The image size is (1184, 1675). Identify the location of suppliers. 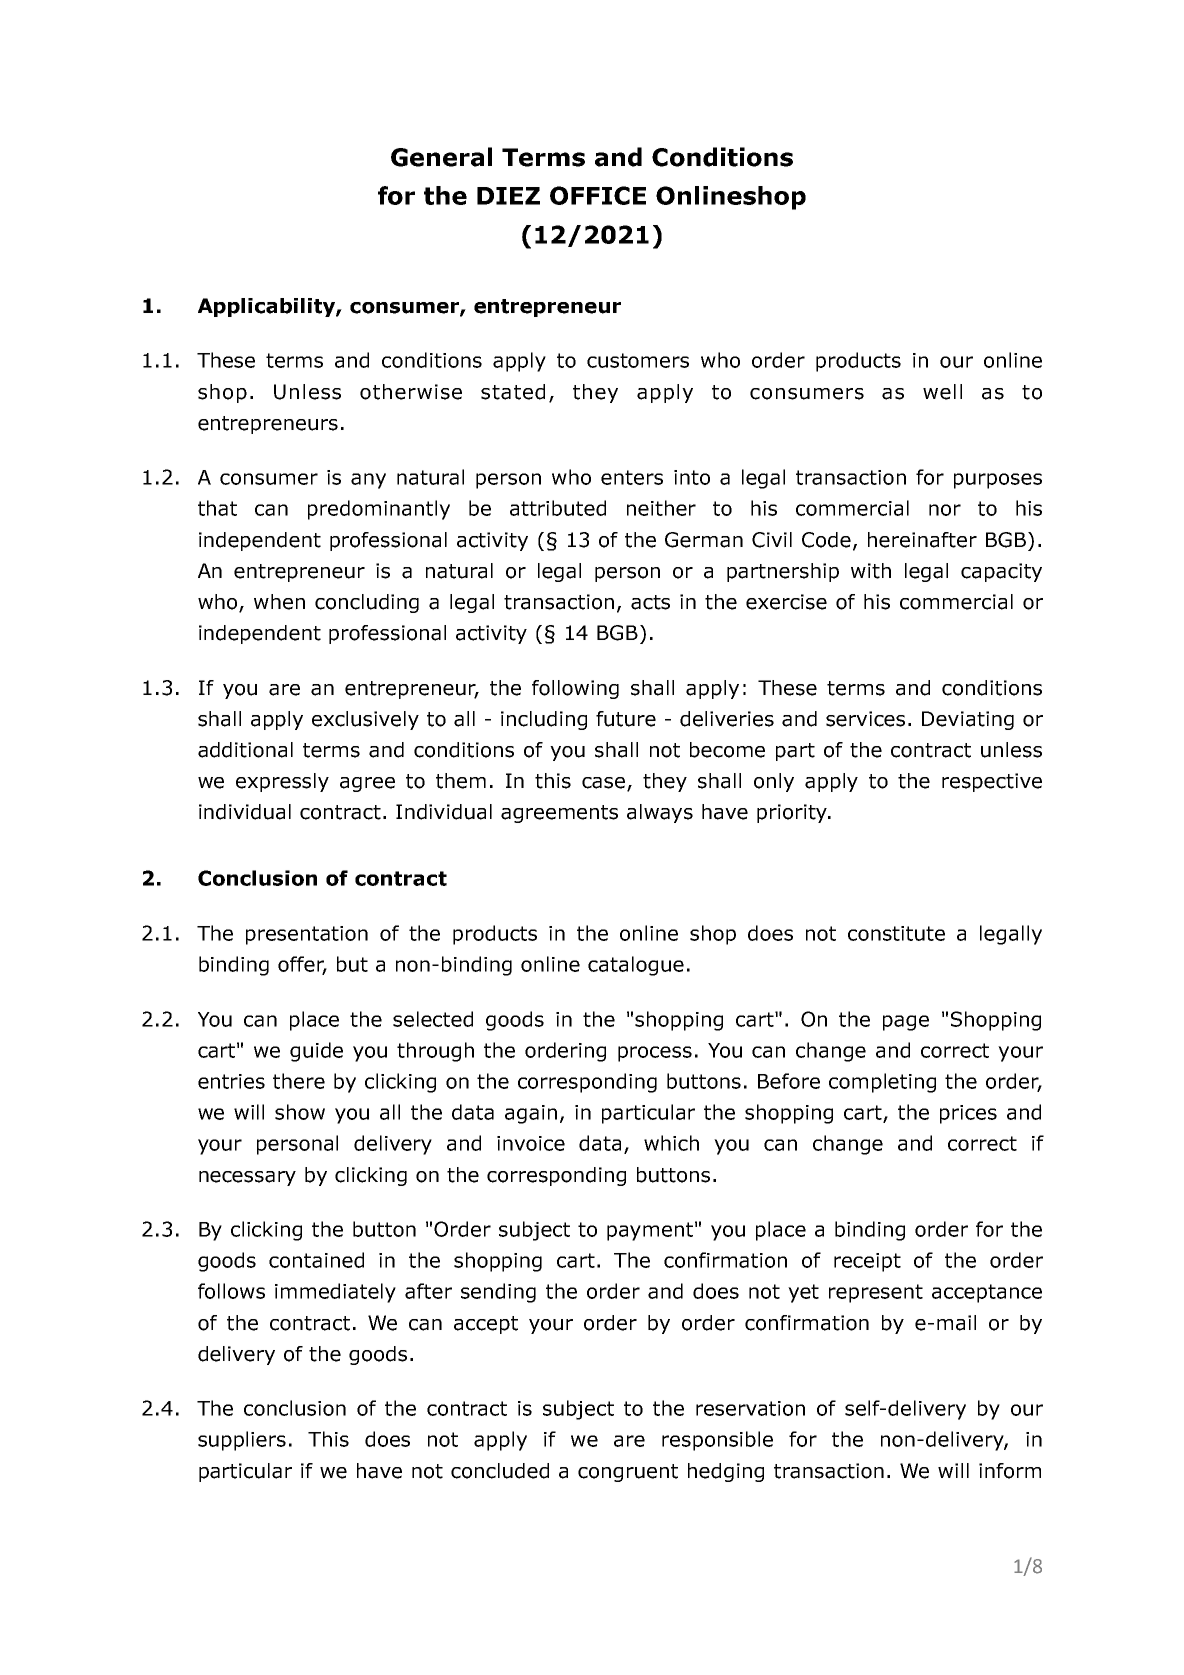
(242, 1441).
